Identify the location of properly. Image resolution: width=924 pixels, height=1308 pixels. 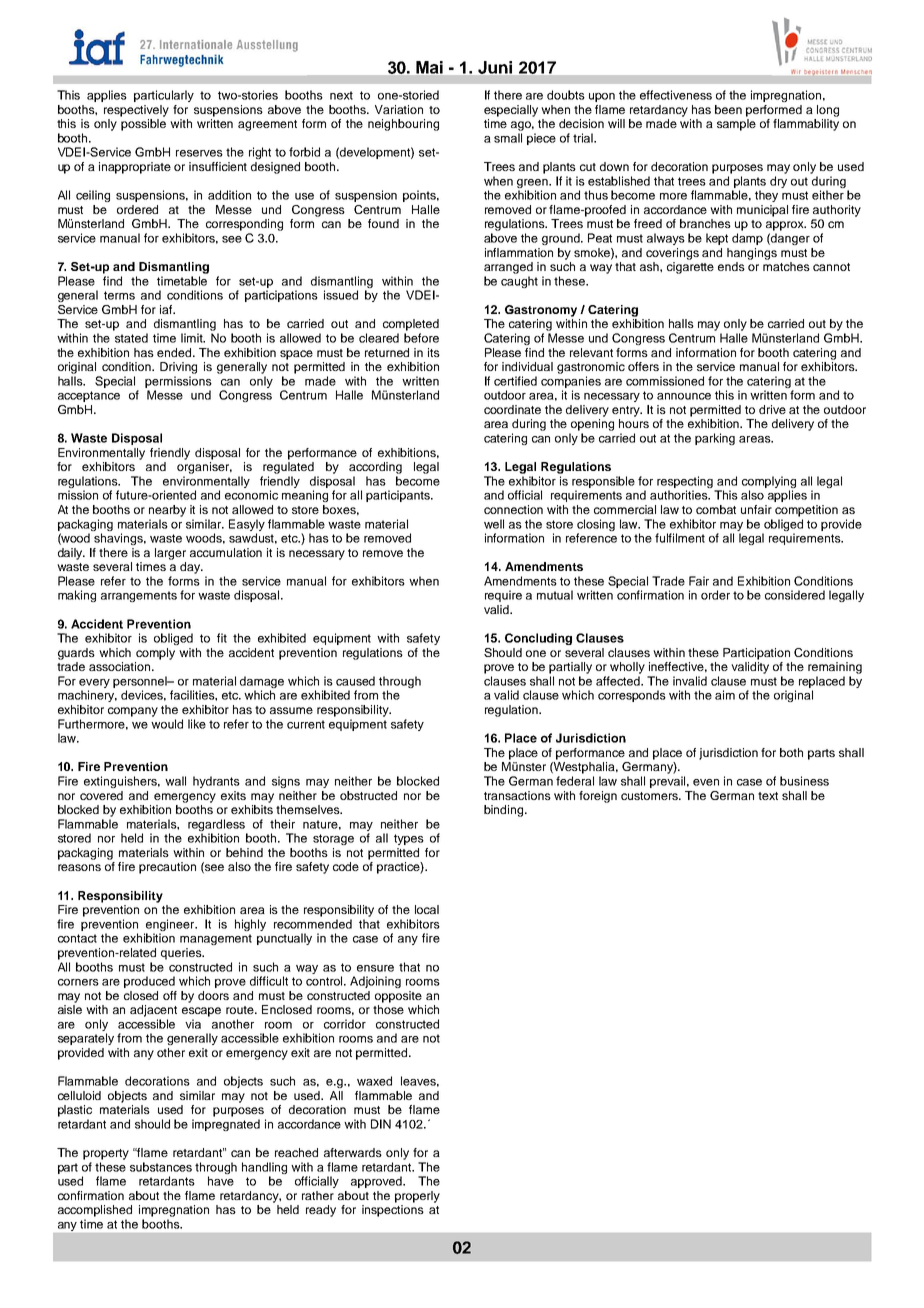
(417, 1197).
